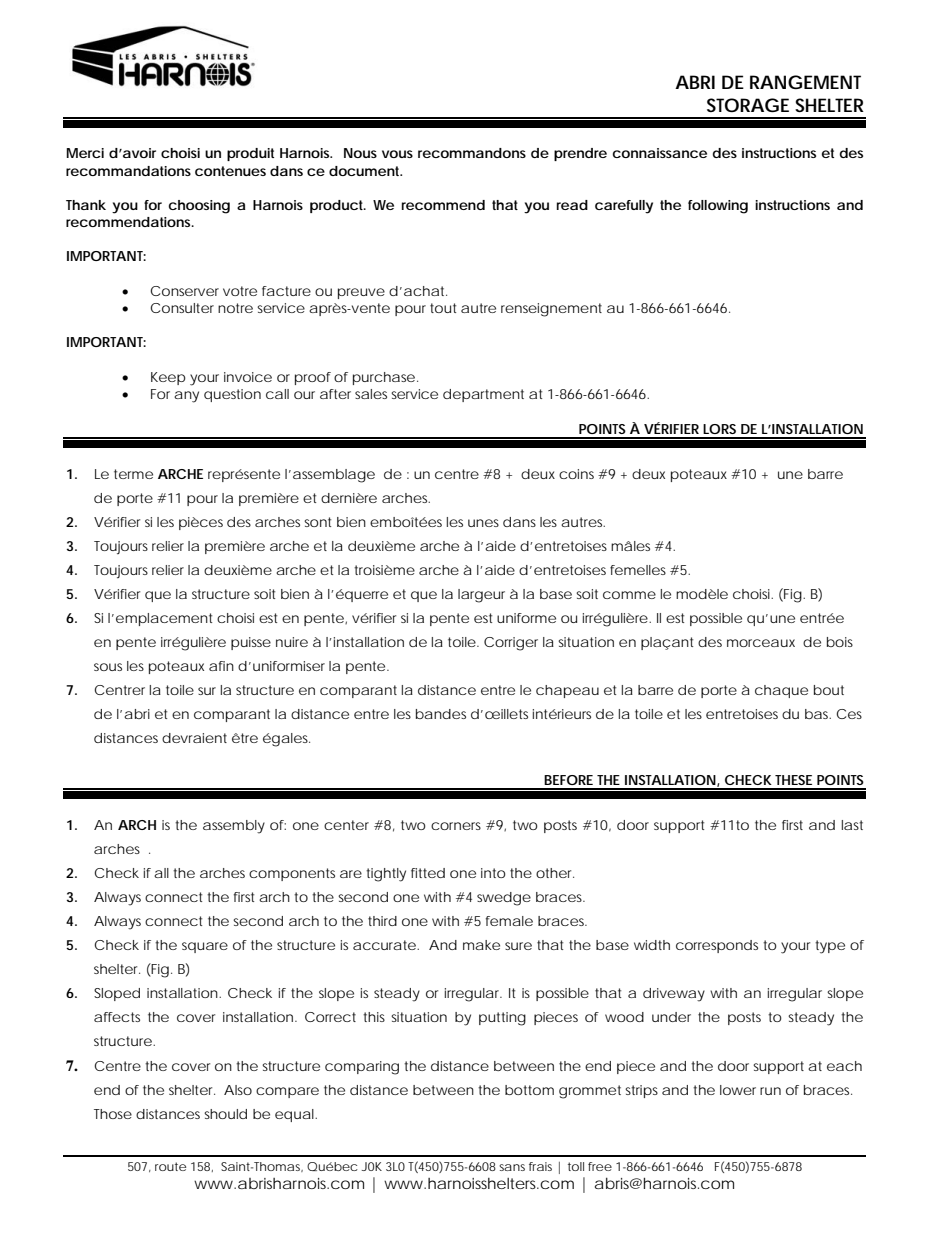  I want to click on Merci, so click(85, 153).
